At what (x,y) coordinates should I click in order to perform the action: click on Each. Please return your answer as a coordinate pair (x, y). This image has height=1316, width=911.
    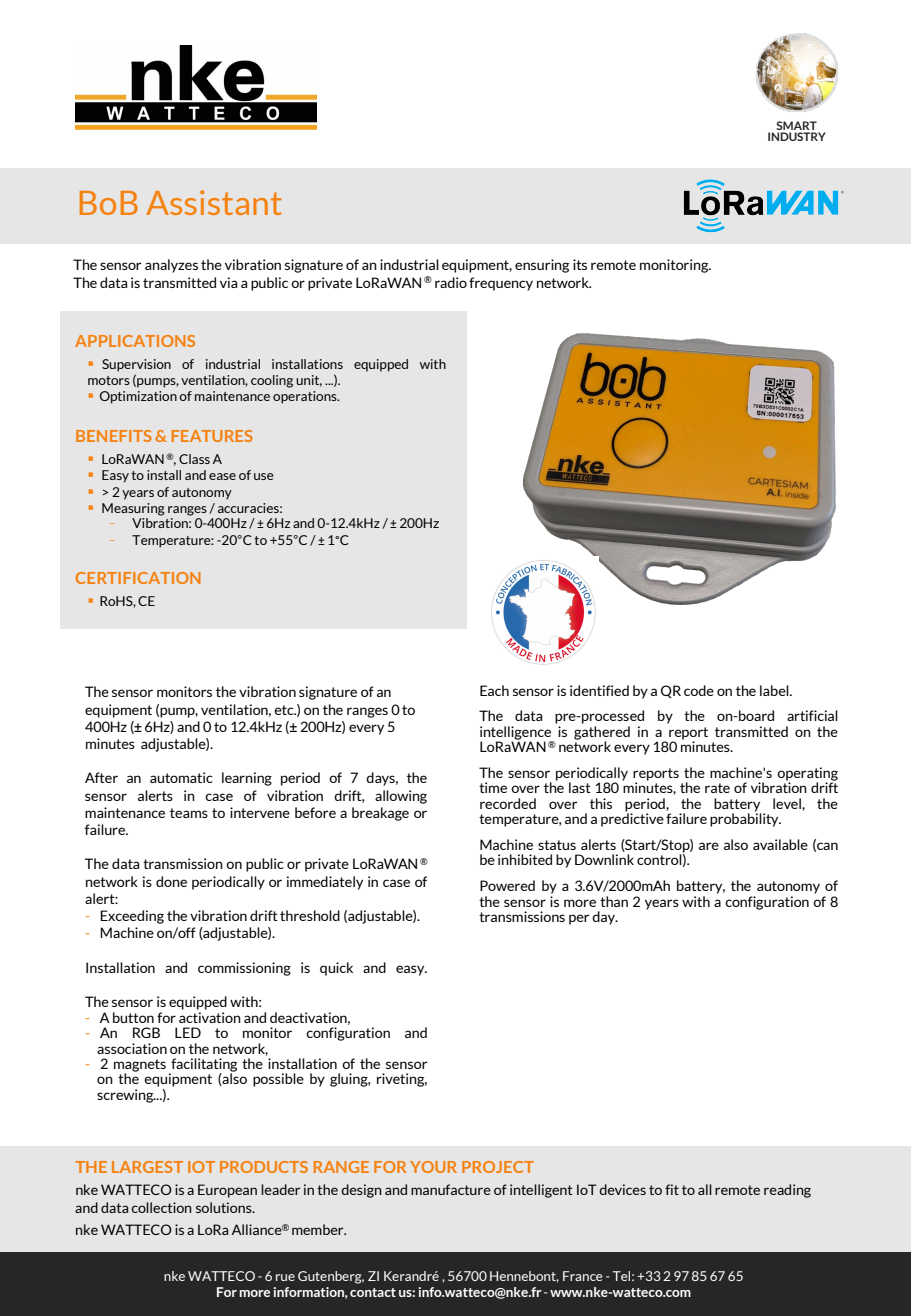
    Looking at the image, I should click on (494, 690).
